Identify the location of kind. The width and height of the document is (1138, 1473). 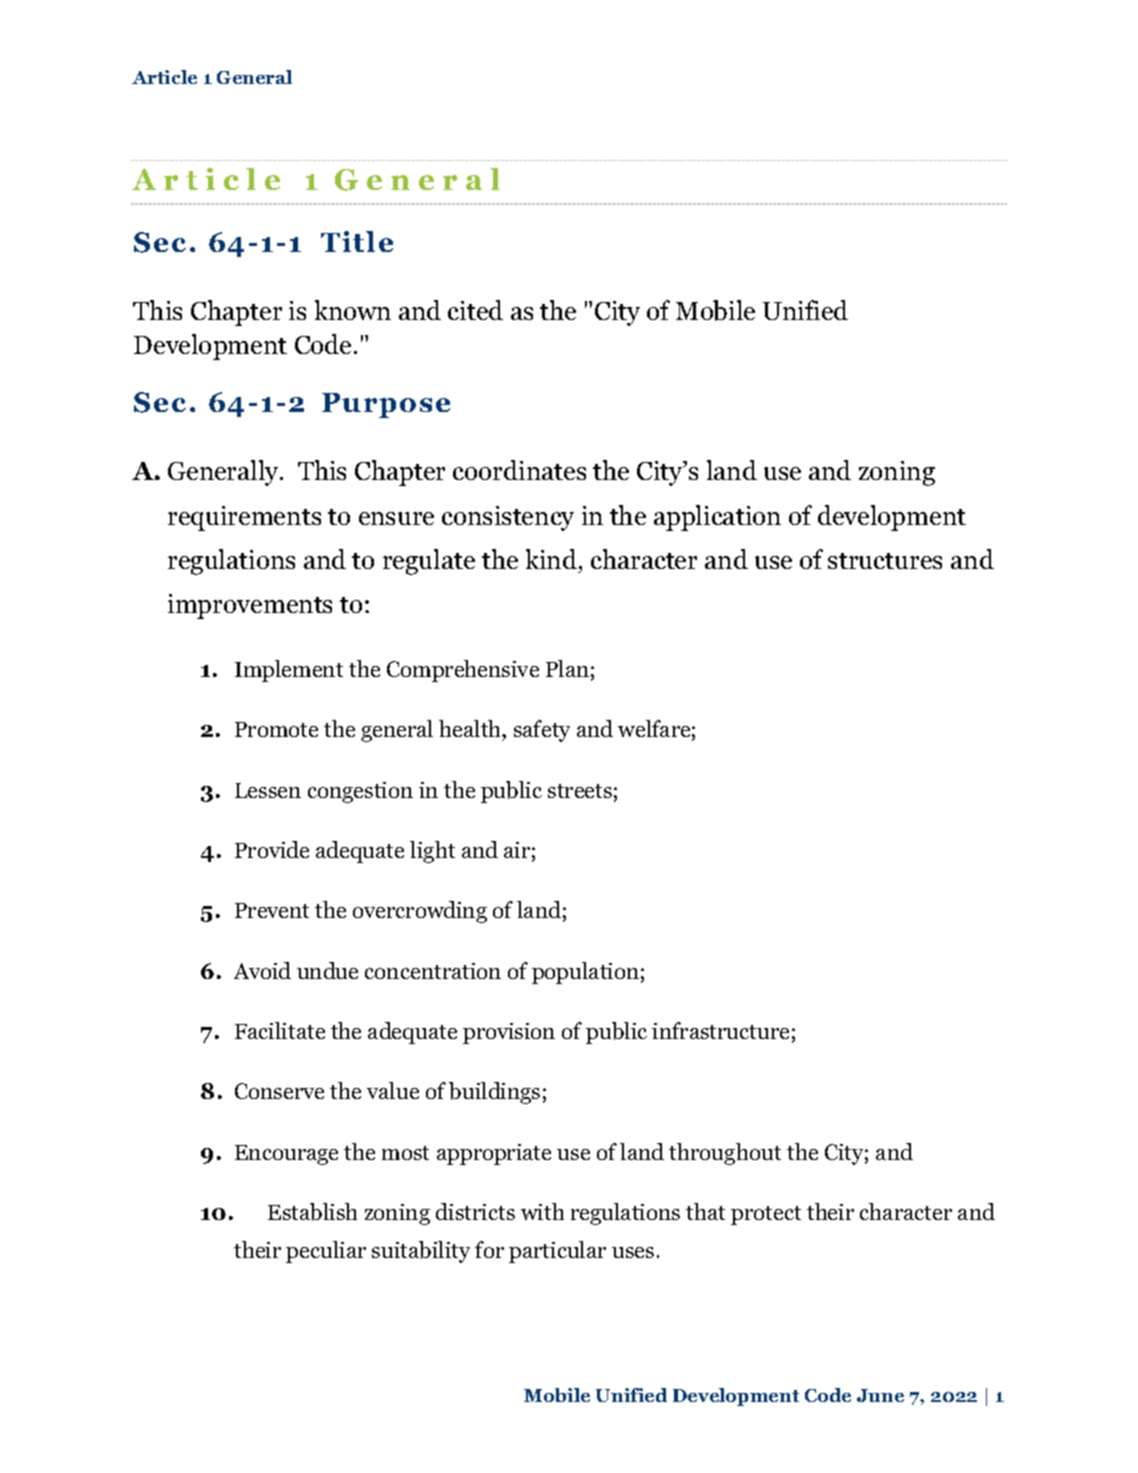
(551, 559).
